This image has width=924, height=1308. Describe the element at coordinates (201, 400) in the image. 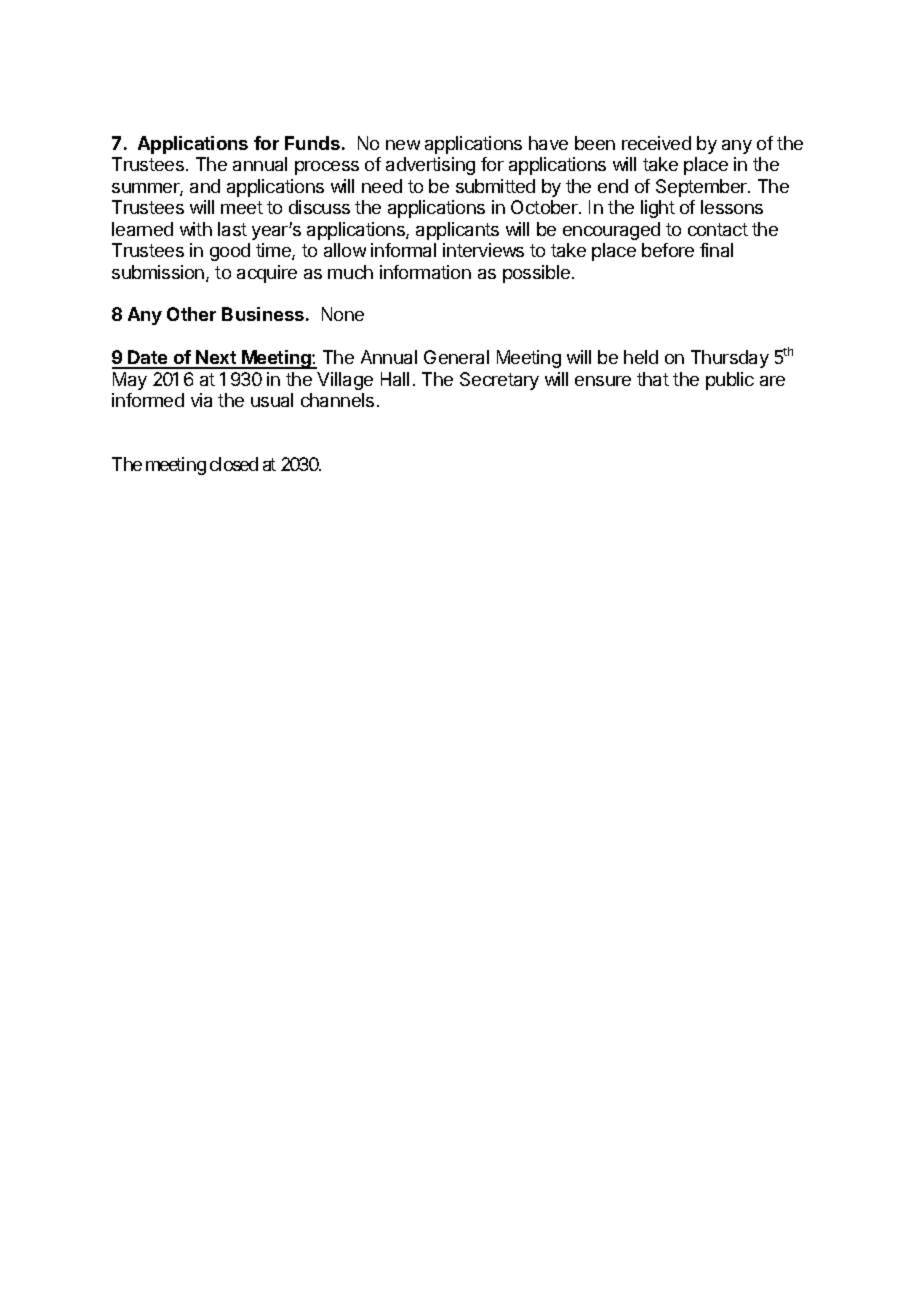

I see `via` at that location.
